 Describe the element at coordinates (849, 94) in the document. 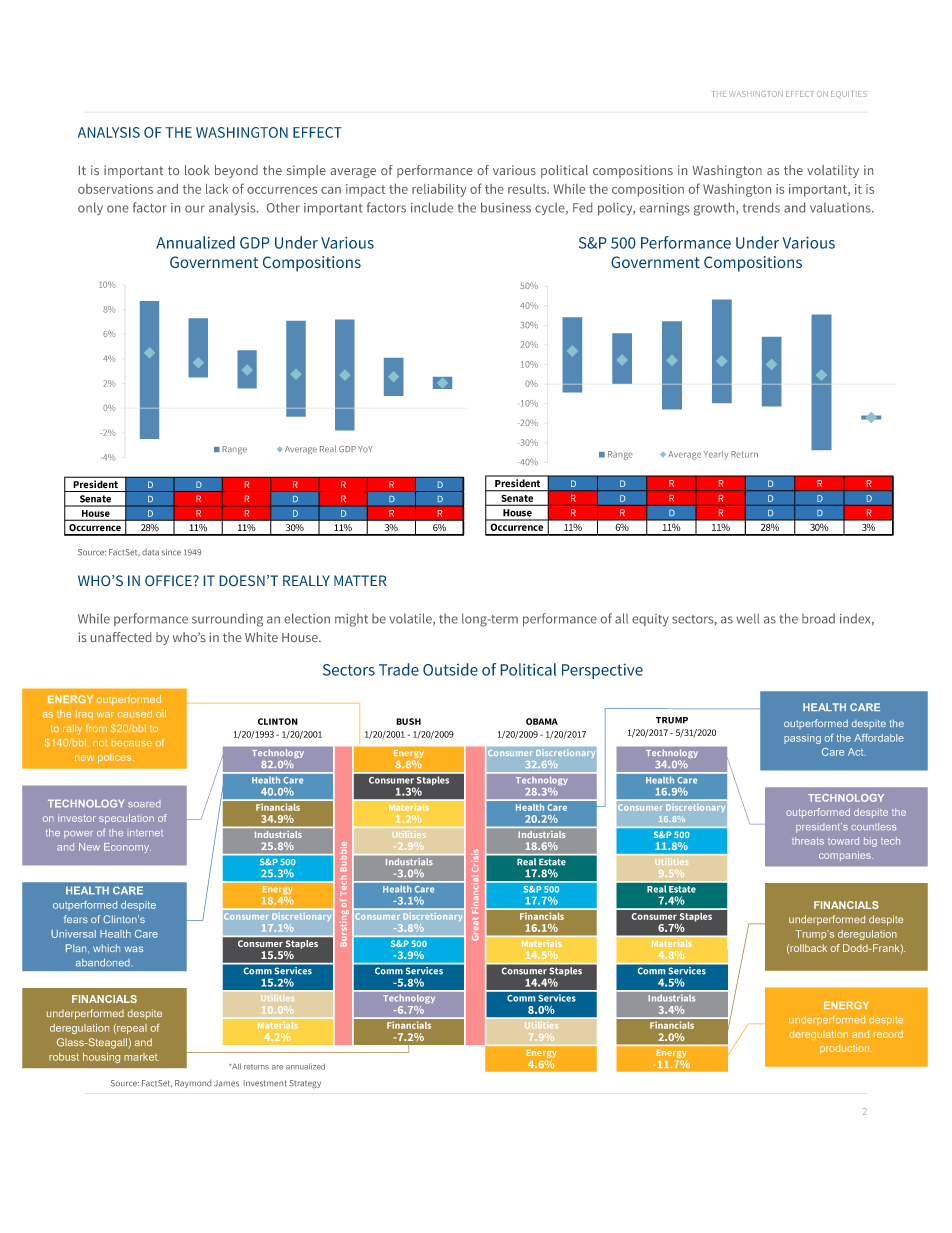

I see `EQUITIES` at that location.
